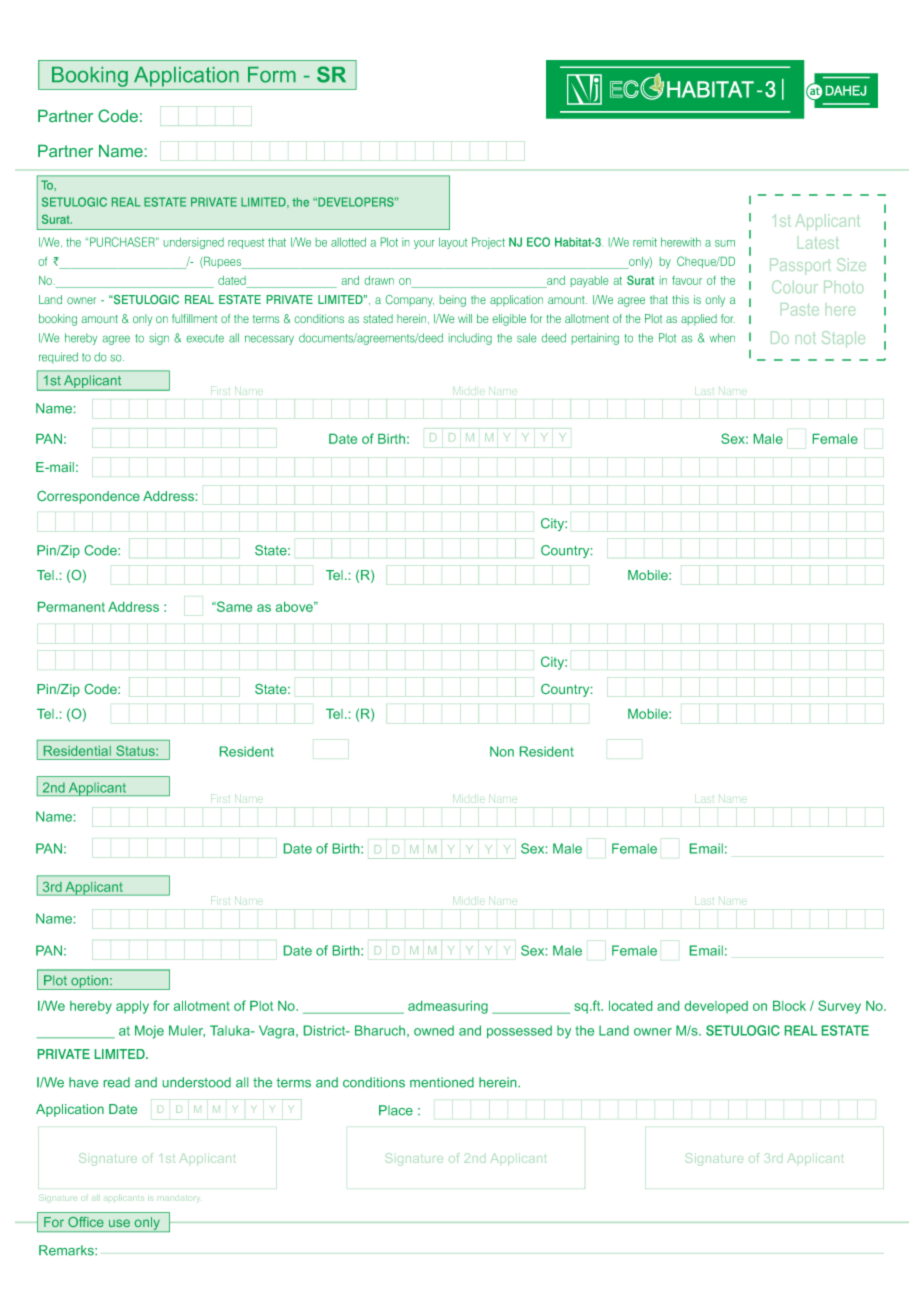 The height and width of the page is (1308, 924). I want to click on execute, so click(205, 338).
